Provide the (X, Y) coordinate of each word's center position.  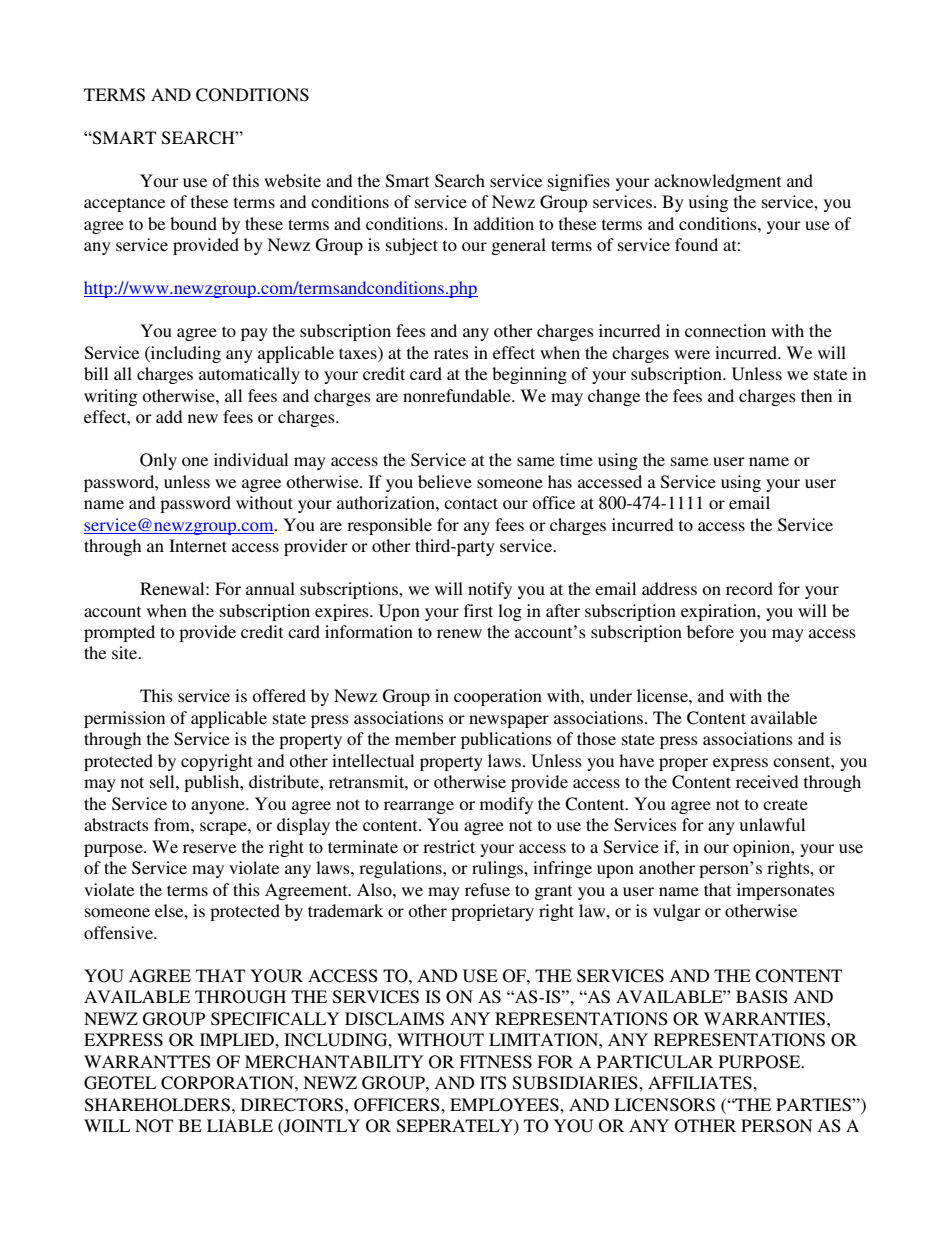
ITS (493, 1083)
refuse (487, 889)
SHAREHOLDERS (157, 1105)
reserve (209, 848)
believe (445, 481)
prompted (119, 633)
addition (504, 223)
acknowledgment (717, 182)
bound (193, 223)
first (478, 610)
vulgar (677, 912)
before (710, 631)
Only (158, 461)
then (816, 395)
